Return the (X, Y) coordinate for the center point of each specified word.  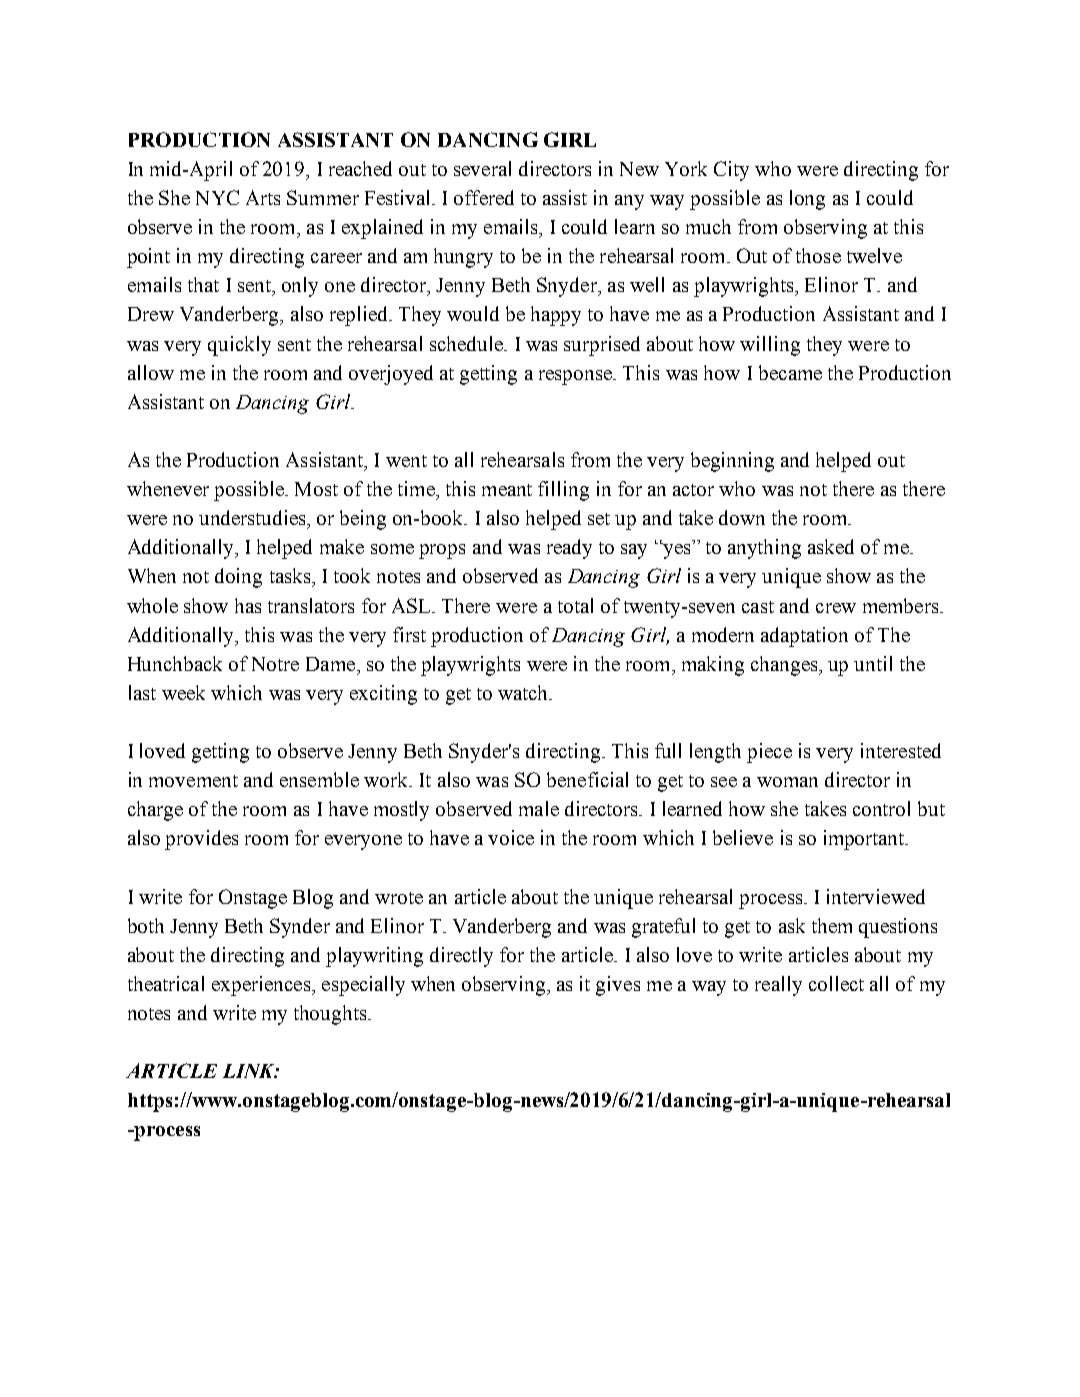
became (790, 372)
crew (836, 608)
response (576, 377)
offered (484, 197)
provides (201, 840)
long (807, 200)
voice (511, 837)
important (865, 840)
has (248, 605)
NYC (217, 197)
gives (618, 986)
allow (151, 372)
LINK (250, 1071)
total (575, 605)
